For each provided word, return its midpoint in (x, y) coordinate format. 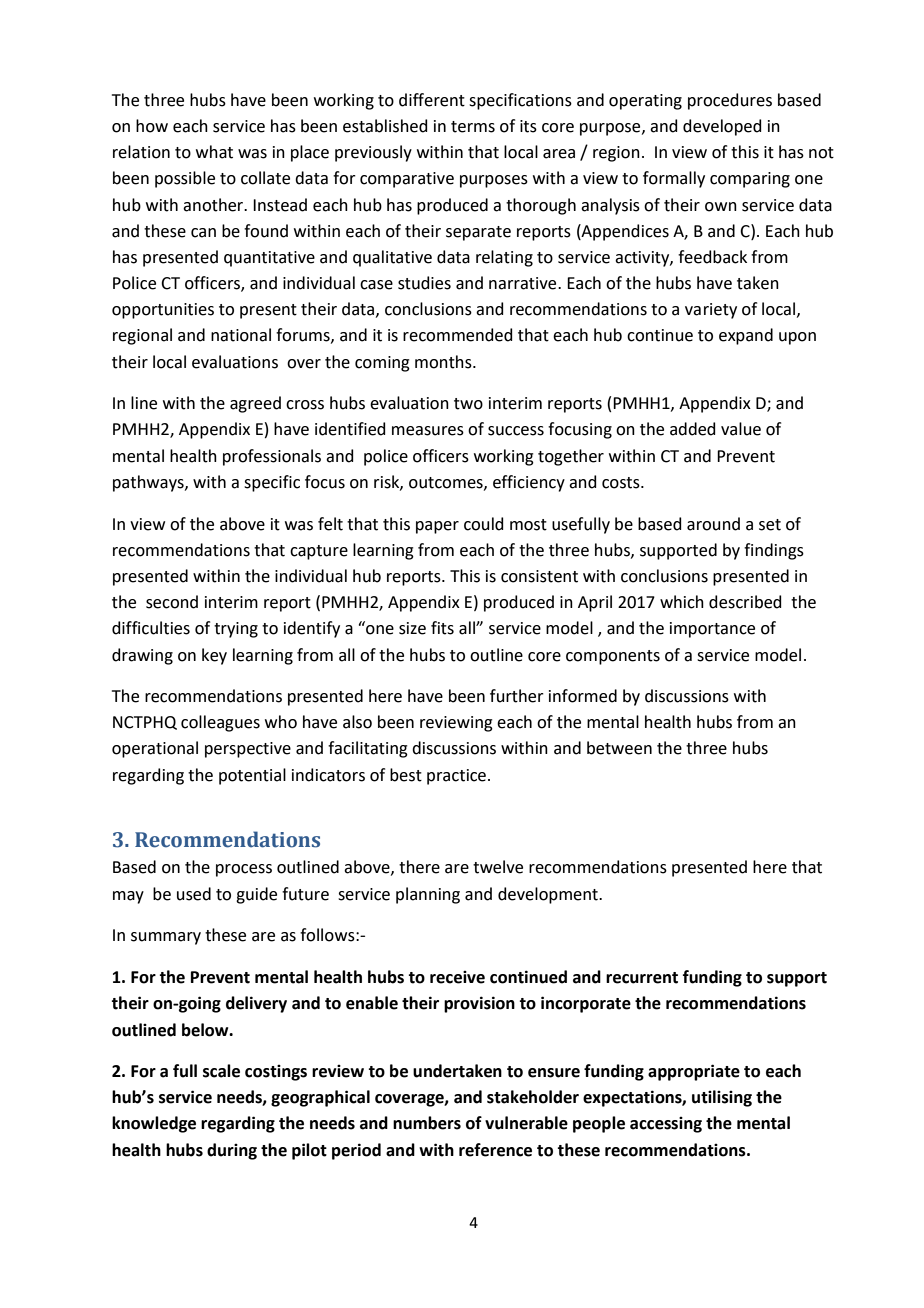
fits (442, 628)
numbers (427, 1123)
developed (722, 127)
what (214, 152)
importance (712, 630)
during (232, 1151)
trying (236, 630)
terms (473, 127)
